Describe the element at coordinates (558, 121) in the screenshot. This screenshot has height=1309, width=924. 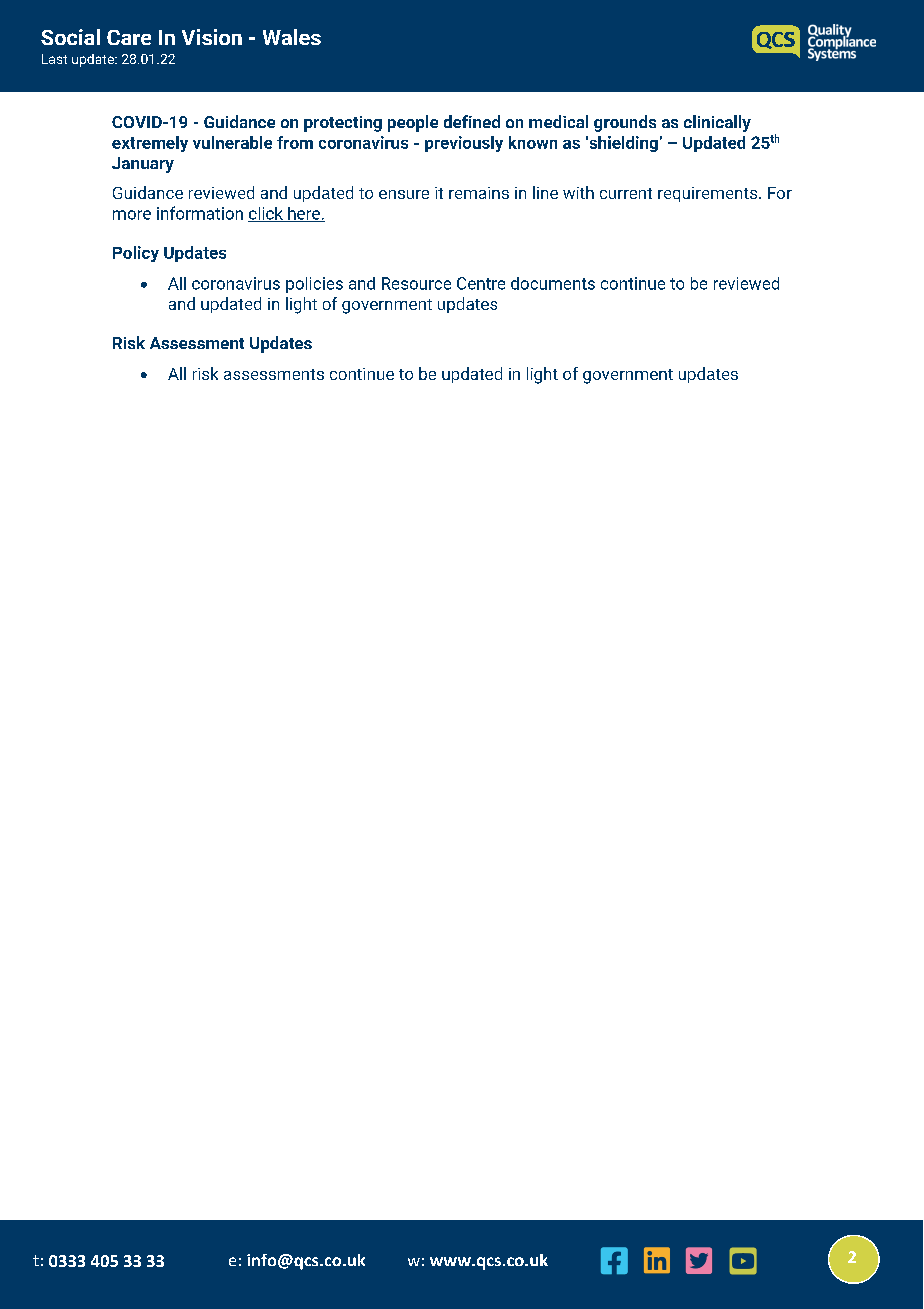
I see `medical` at that location.
